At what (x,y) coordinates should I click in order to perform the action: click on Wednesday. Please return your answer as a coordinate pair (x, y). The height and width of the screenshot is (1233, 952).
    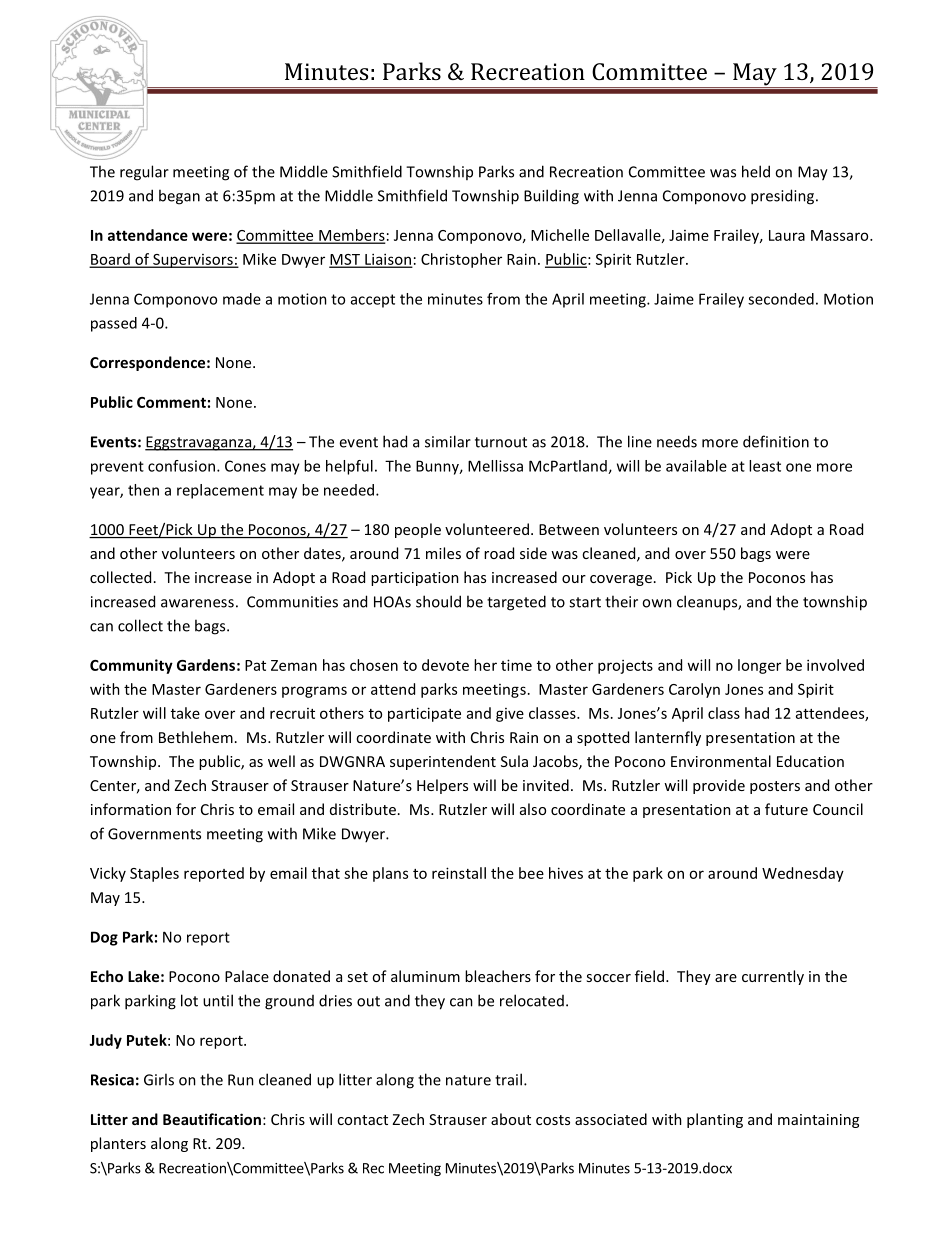
    Looking at the image, I should click on (803, 874).
